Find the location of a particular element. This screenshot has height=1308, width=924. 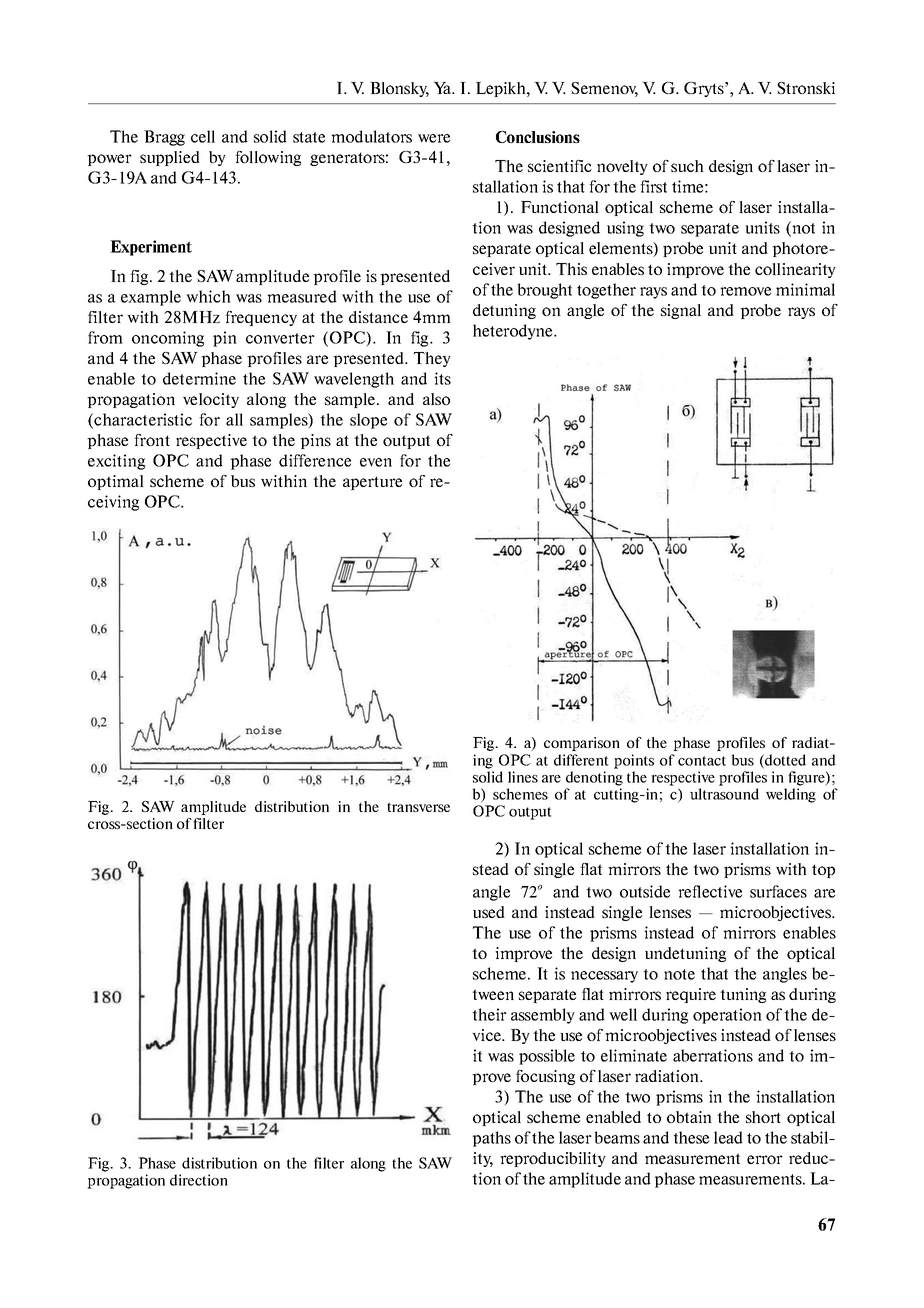

optimal is located at coordinates (116, 482).
